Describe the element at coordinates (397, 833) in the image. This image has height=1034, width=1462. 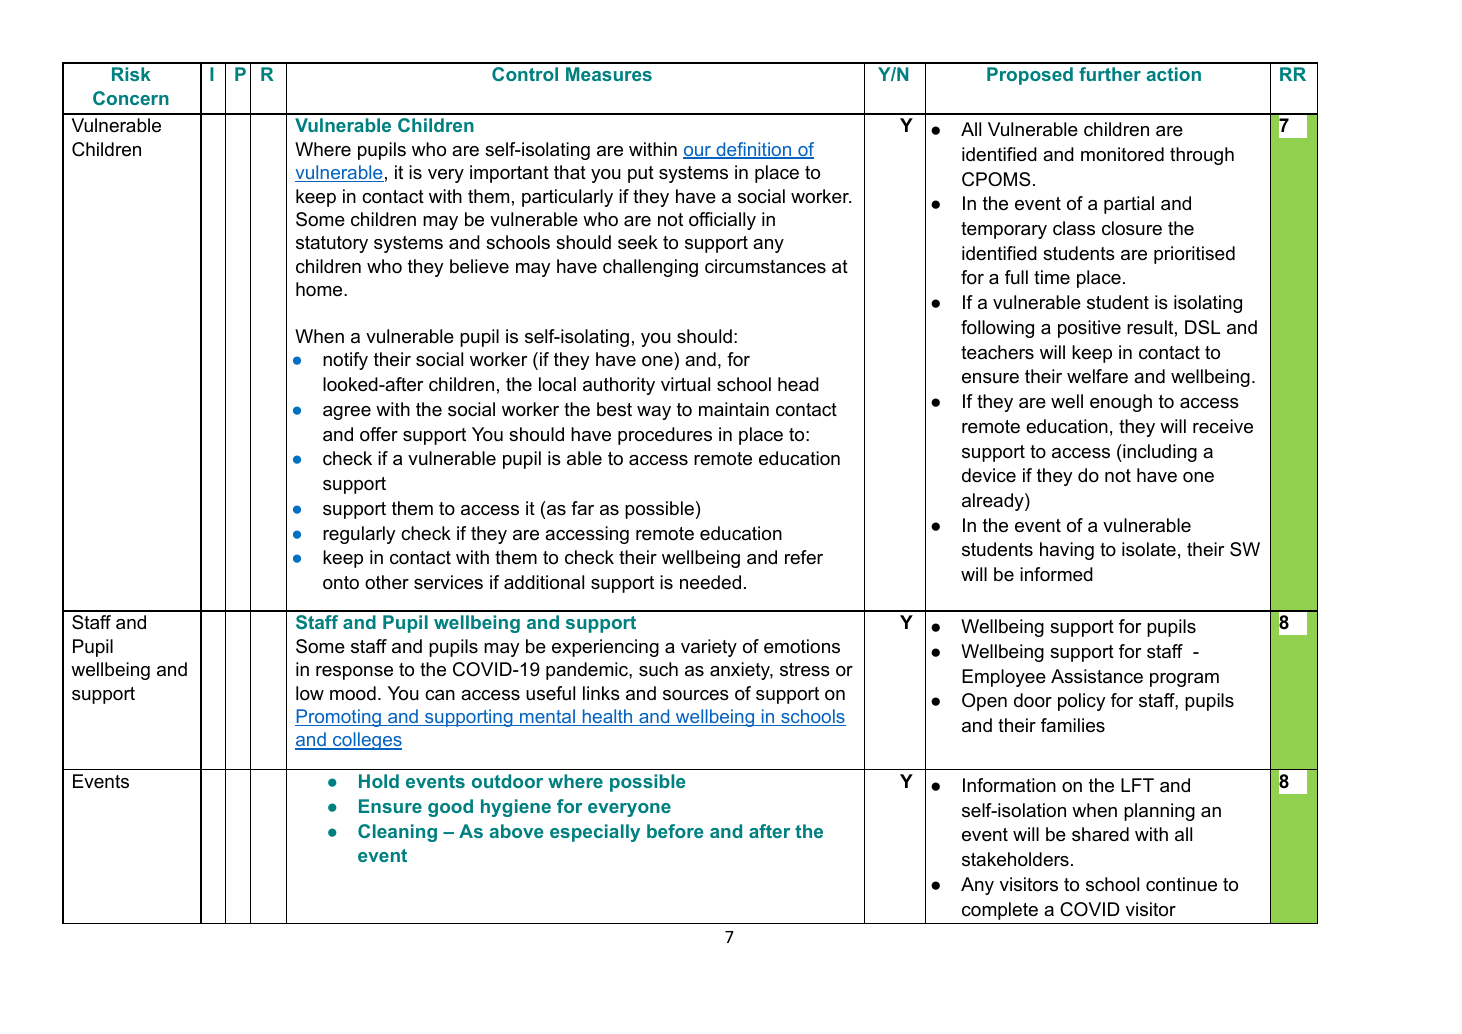
I see `Cleaning` at that location.
